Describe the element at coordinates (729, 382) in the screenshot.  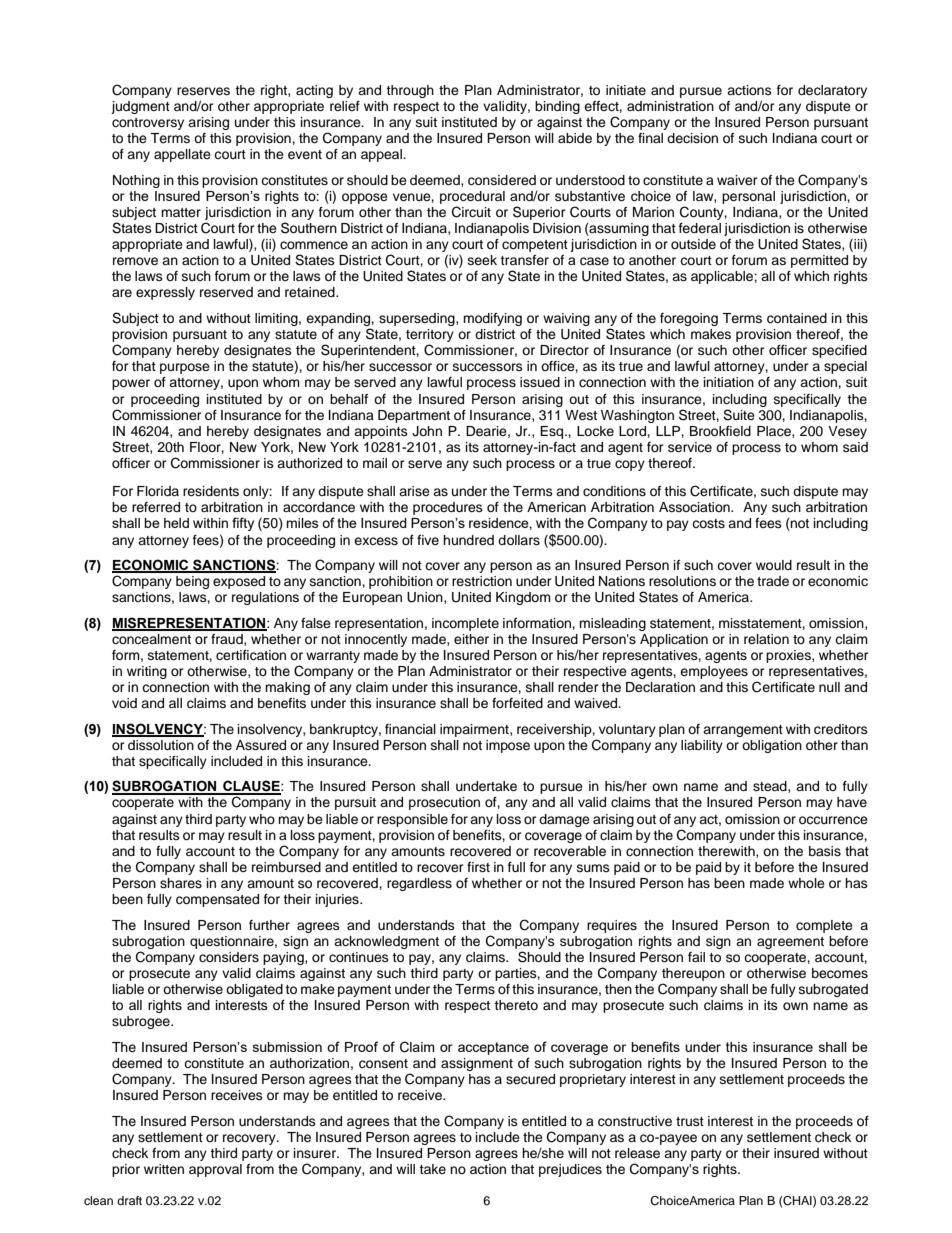
I see `initiation` at that location.
